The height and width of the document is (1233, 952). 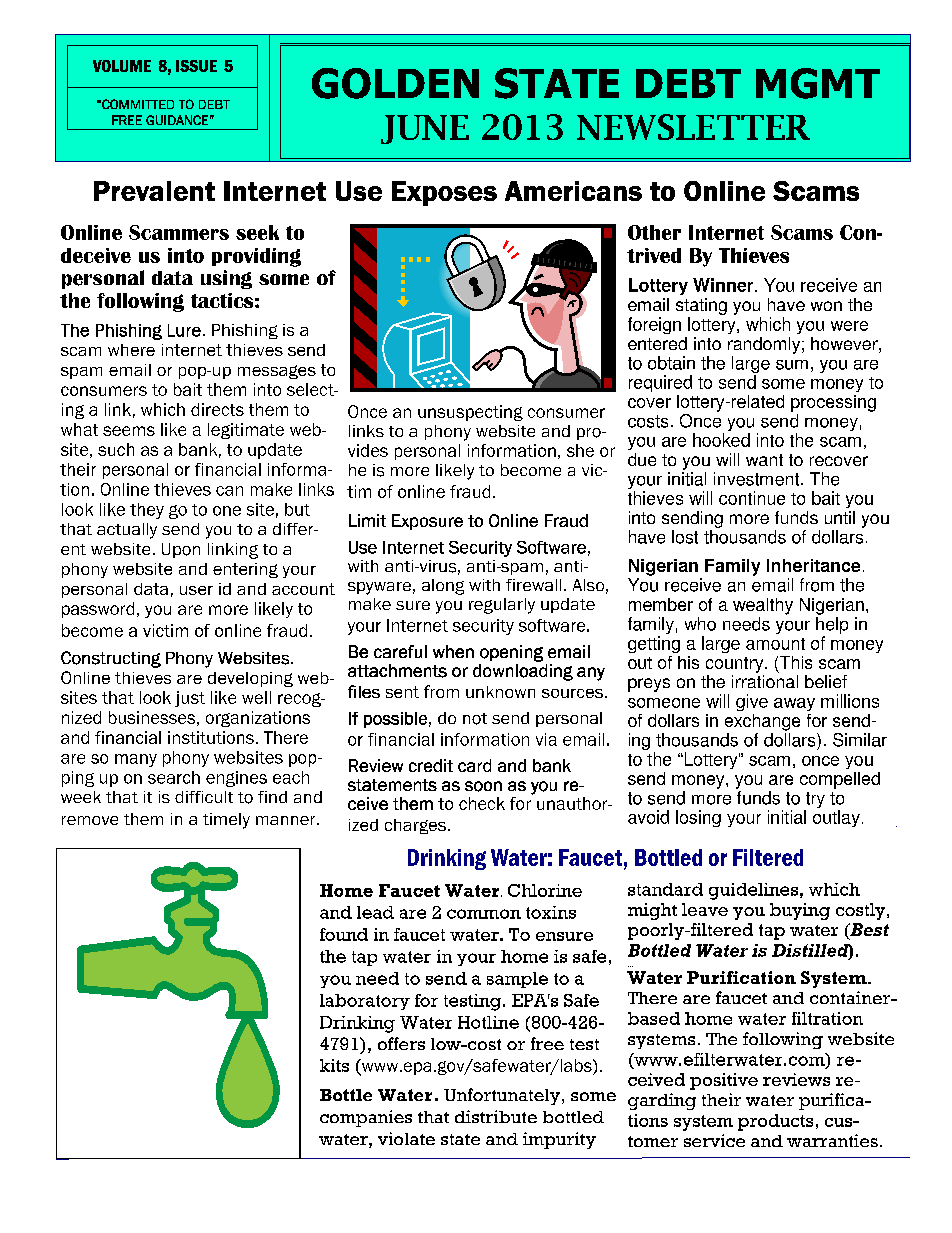 I want to click on wealthy, so click(x=763, y=606).
